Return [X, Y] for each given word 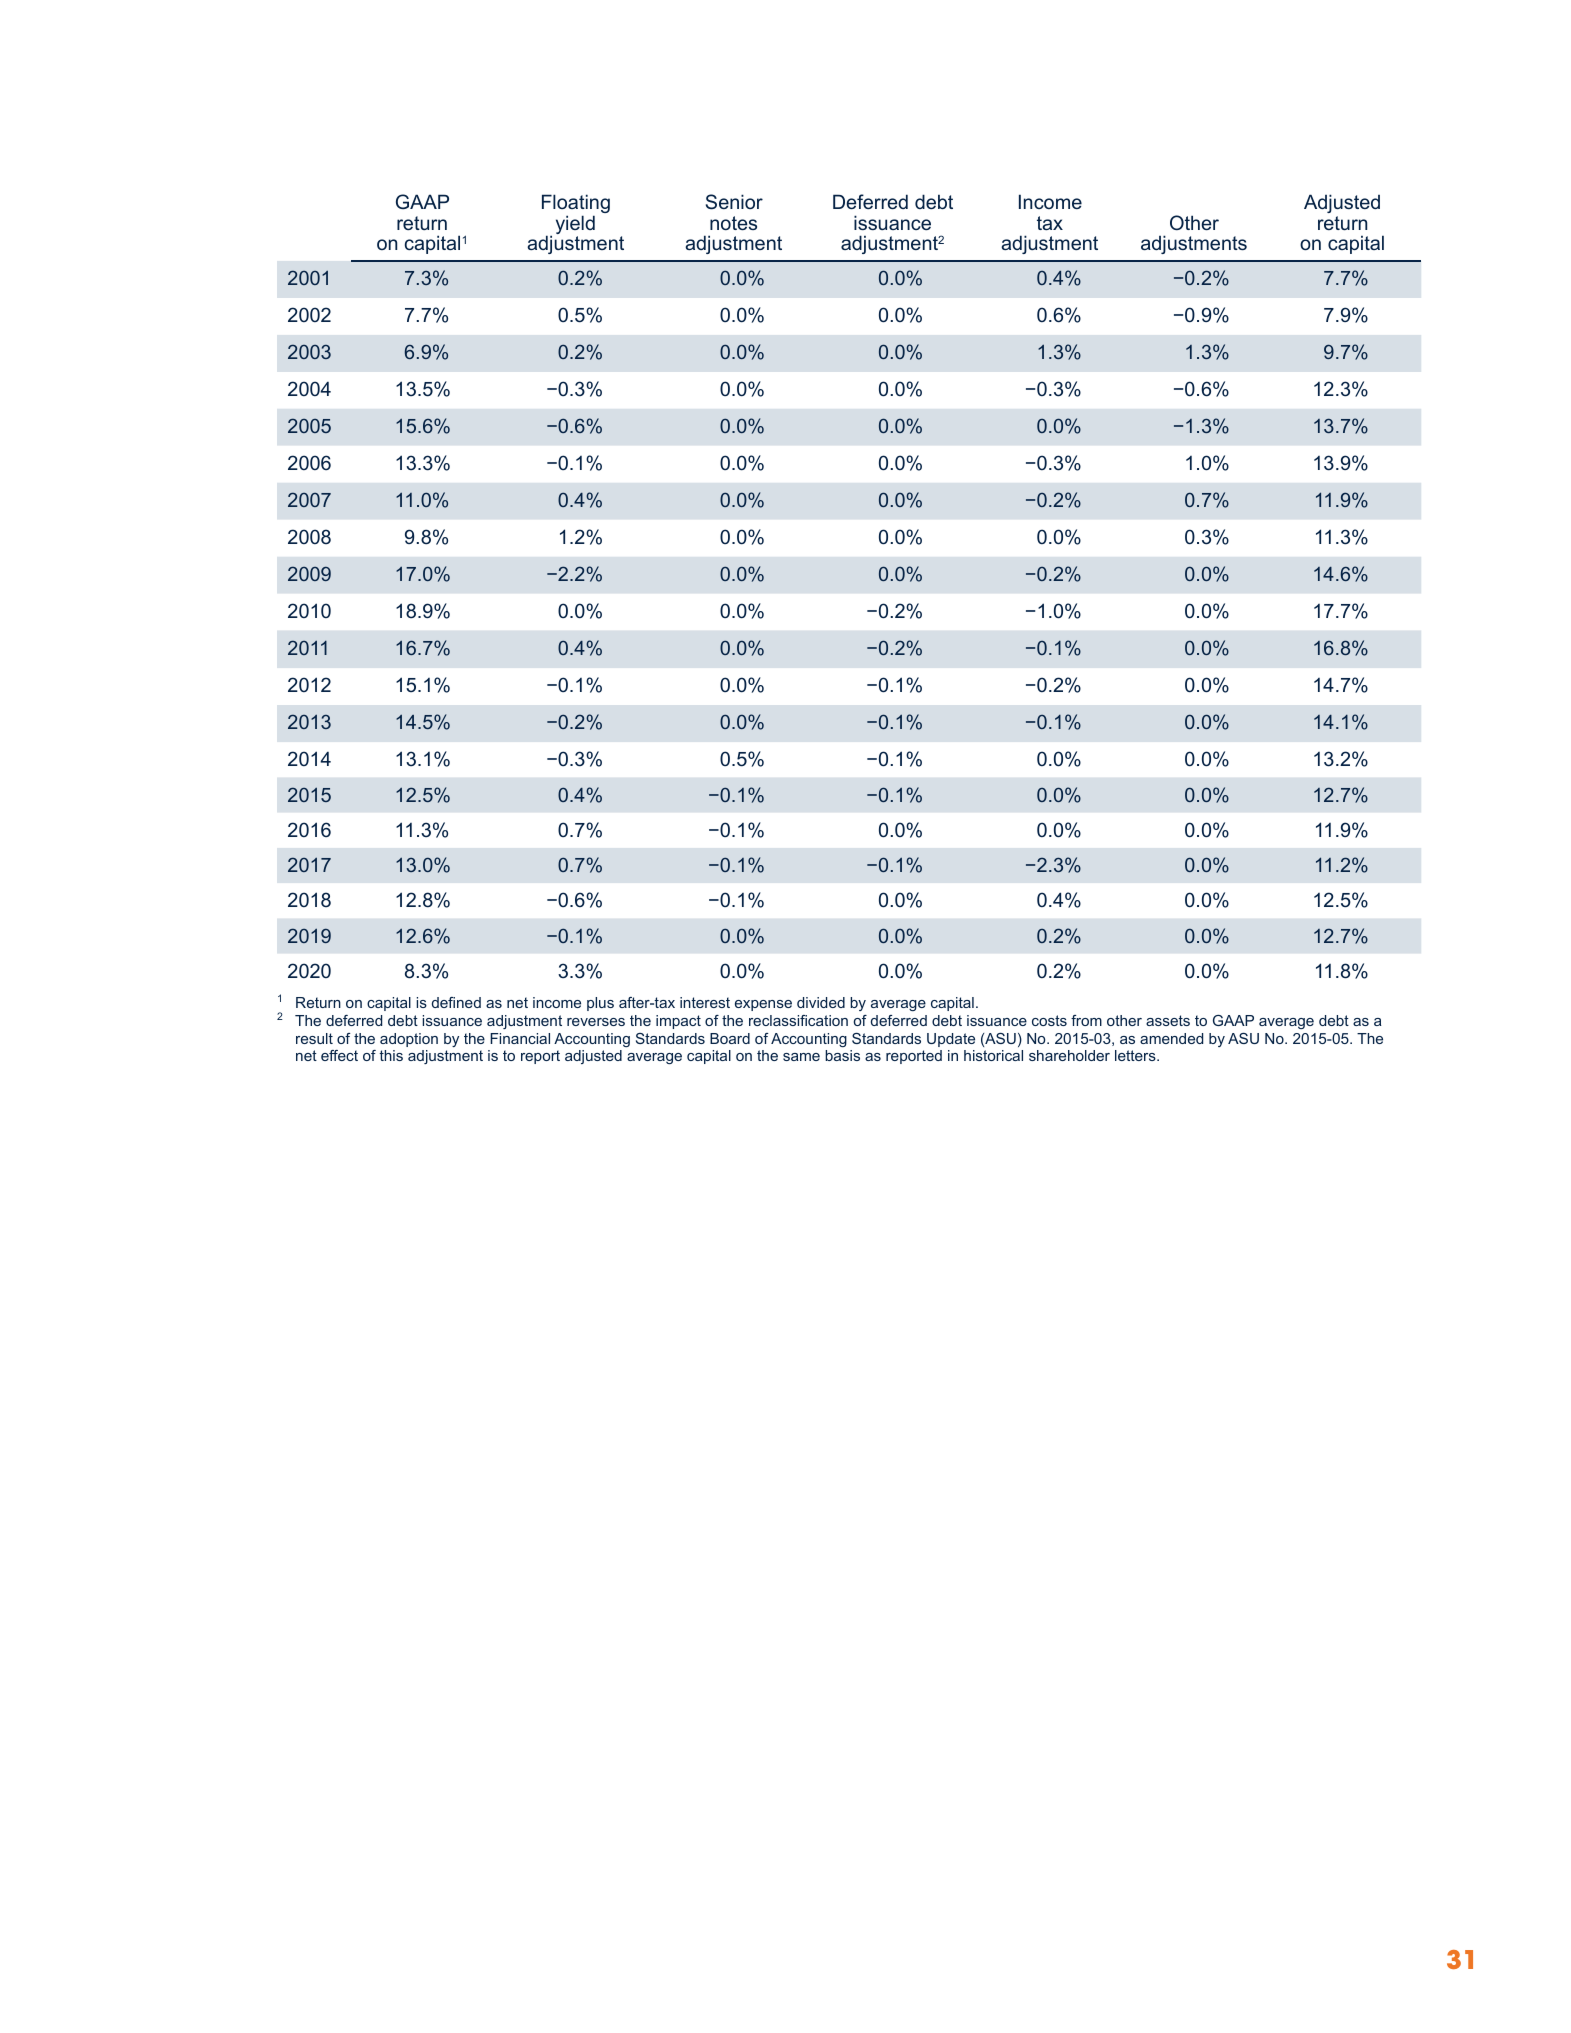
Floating [576, 205]
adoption [409, 1040]
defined [456, 1002]
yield [575, 226]
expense [763, 1005]
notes [733, 223]
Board [730, 1038]
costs [1049, 1020]
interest [705, 1002]
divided [821, 1002]
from [1086, 1020]
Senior [734, 202]
